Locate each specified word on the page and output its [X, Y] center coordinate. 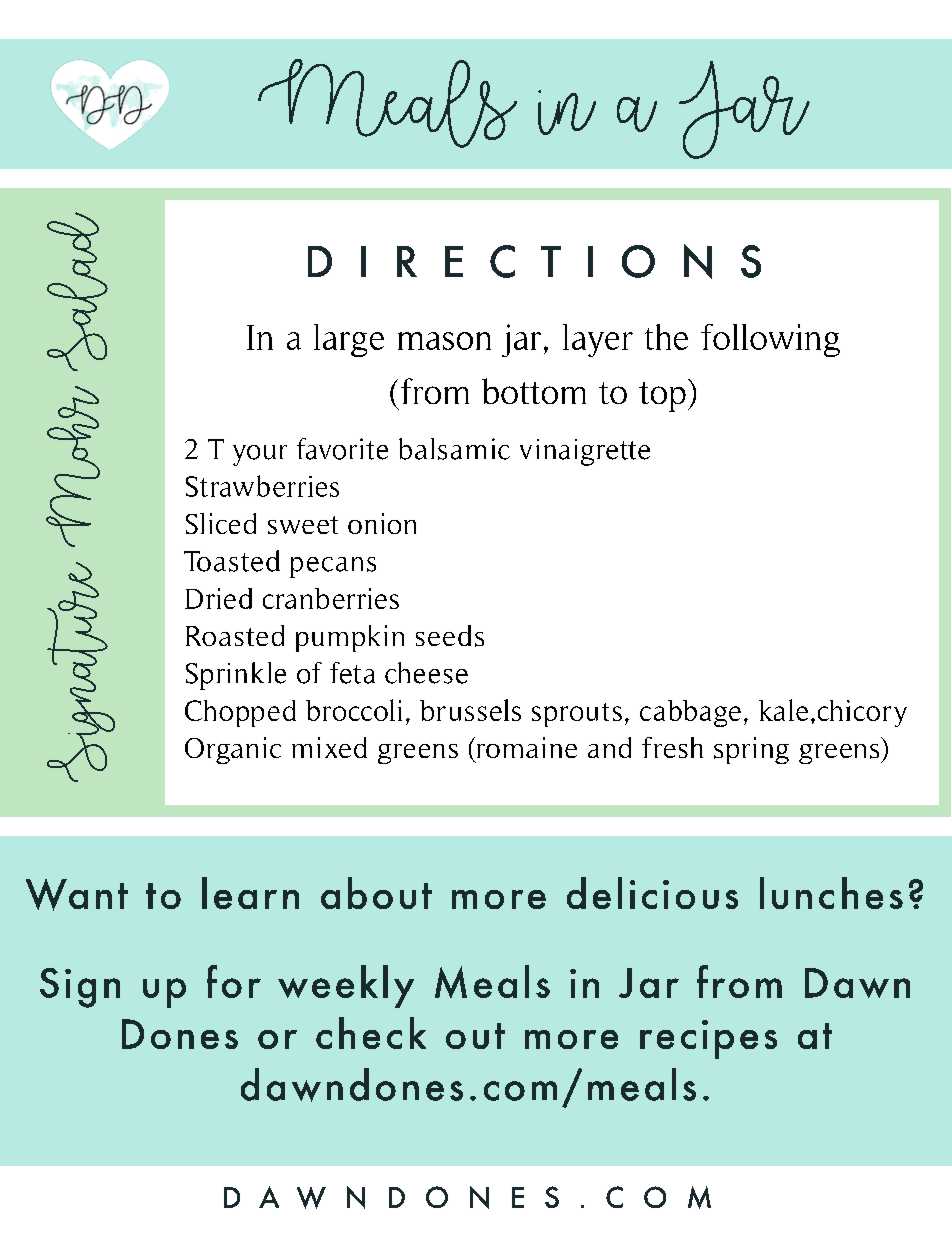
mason [444, 341]
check [371, 1033]
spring [751, 750]
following [770, 340]
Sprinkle [236, 676]
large [349, 340]
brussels [470, 710]
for [234, 981]
